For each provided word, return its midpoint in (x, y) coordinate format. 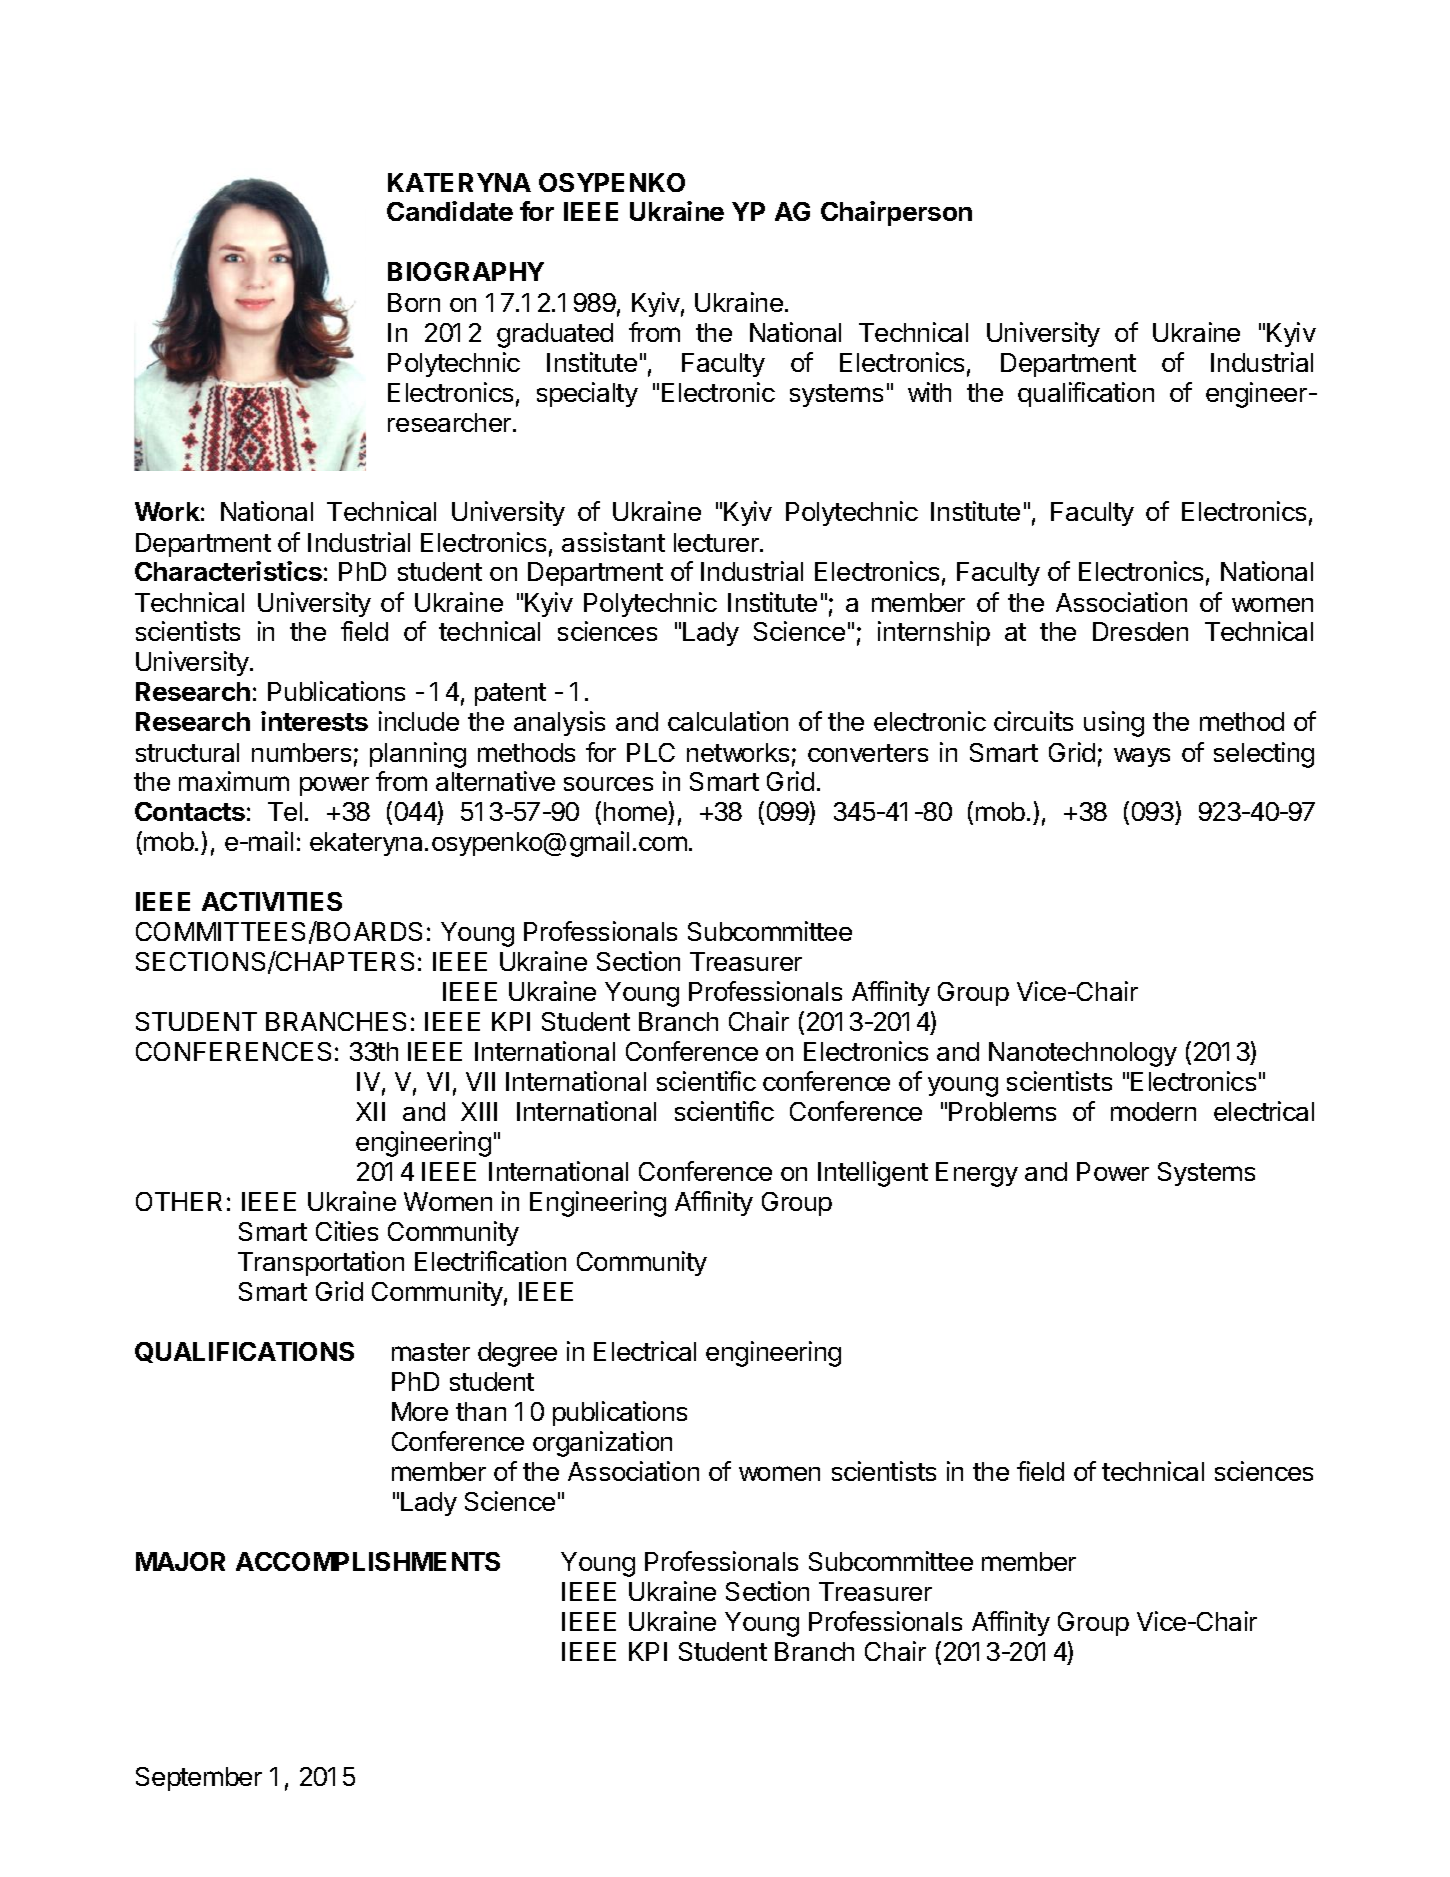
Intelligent (873, 1174)
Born (414, 302)
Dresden (1140, 631)
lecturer (717, 542)
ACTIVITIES (272, 901)
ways (1142, 757)
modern (1153, 1111)
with (929, 392)
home (635, 811)
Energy (977, 1174)
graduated (555, 335)
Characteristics (228, 571)
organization (602, 1444)
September (199, 1779)
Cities (347, 1231)
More (420, 1411)
